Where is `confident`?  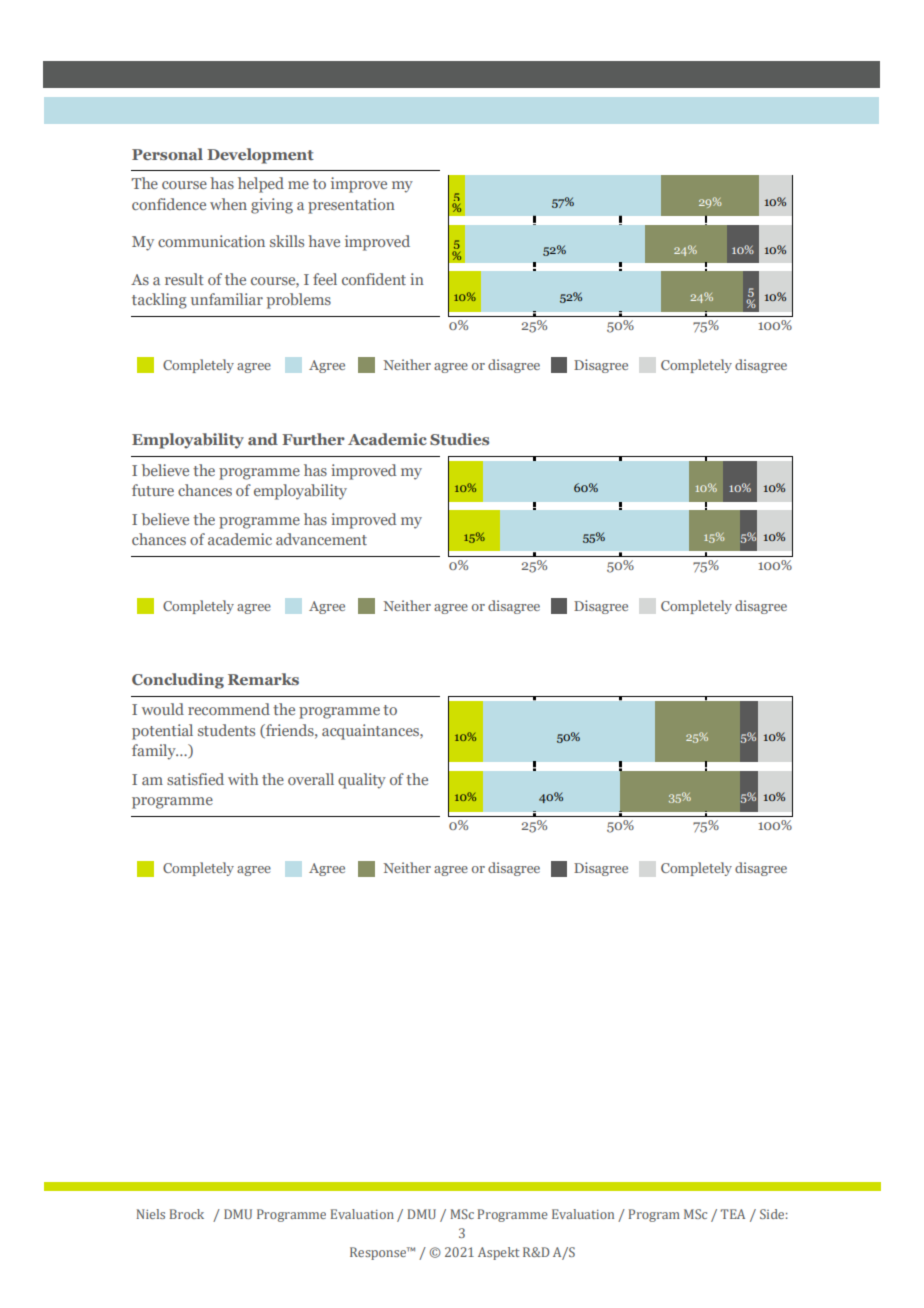 confident is located at coordinates (374, 279).
